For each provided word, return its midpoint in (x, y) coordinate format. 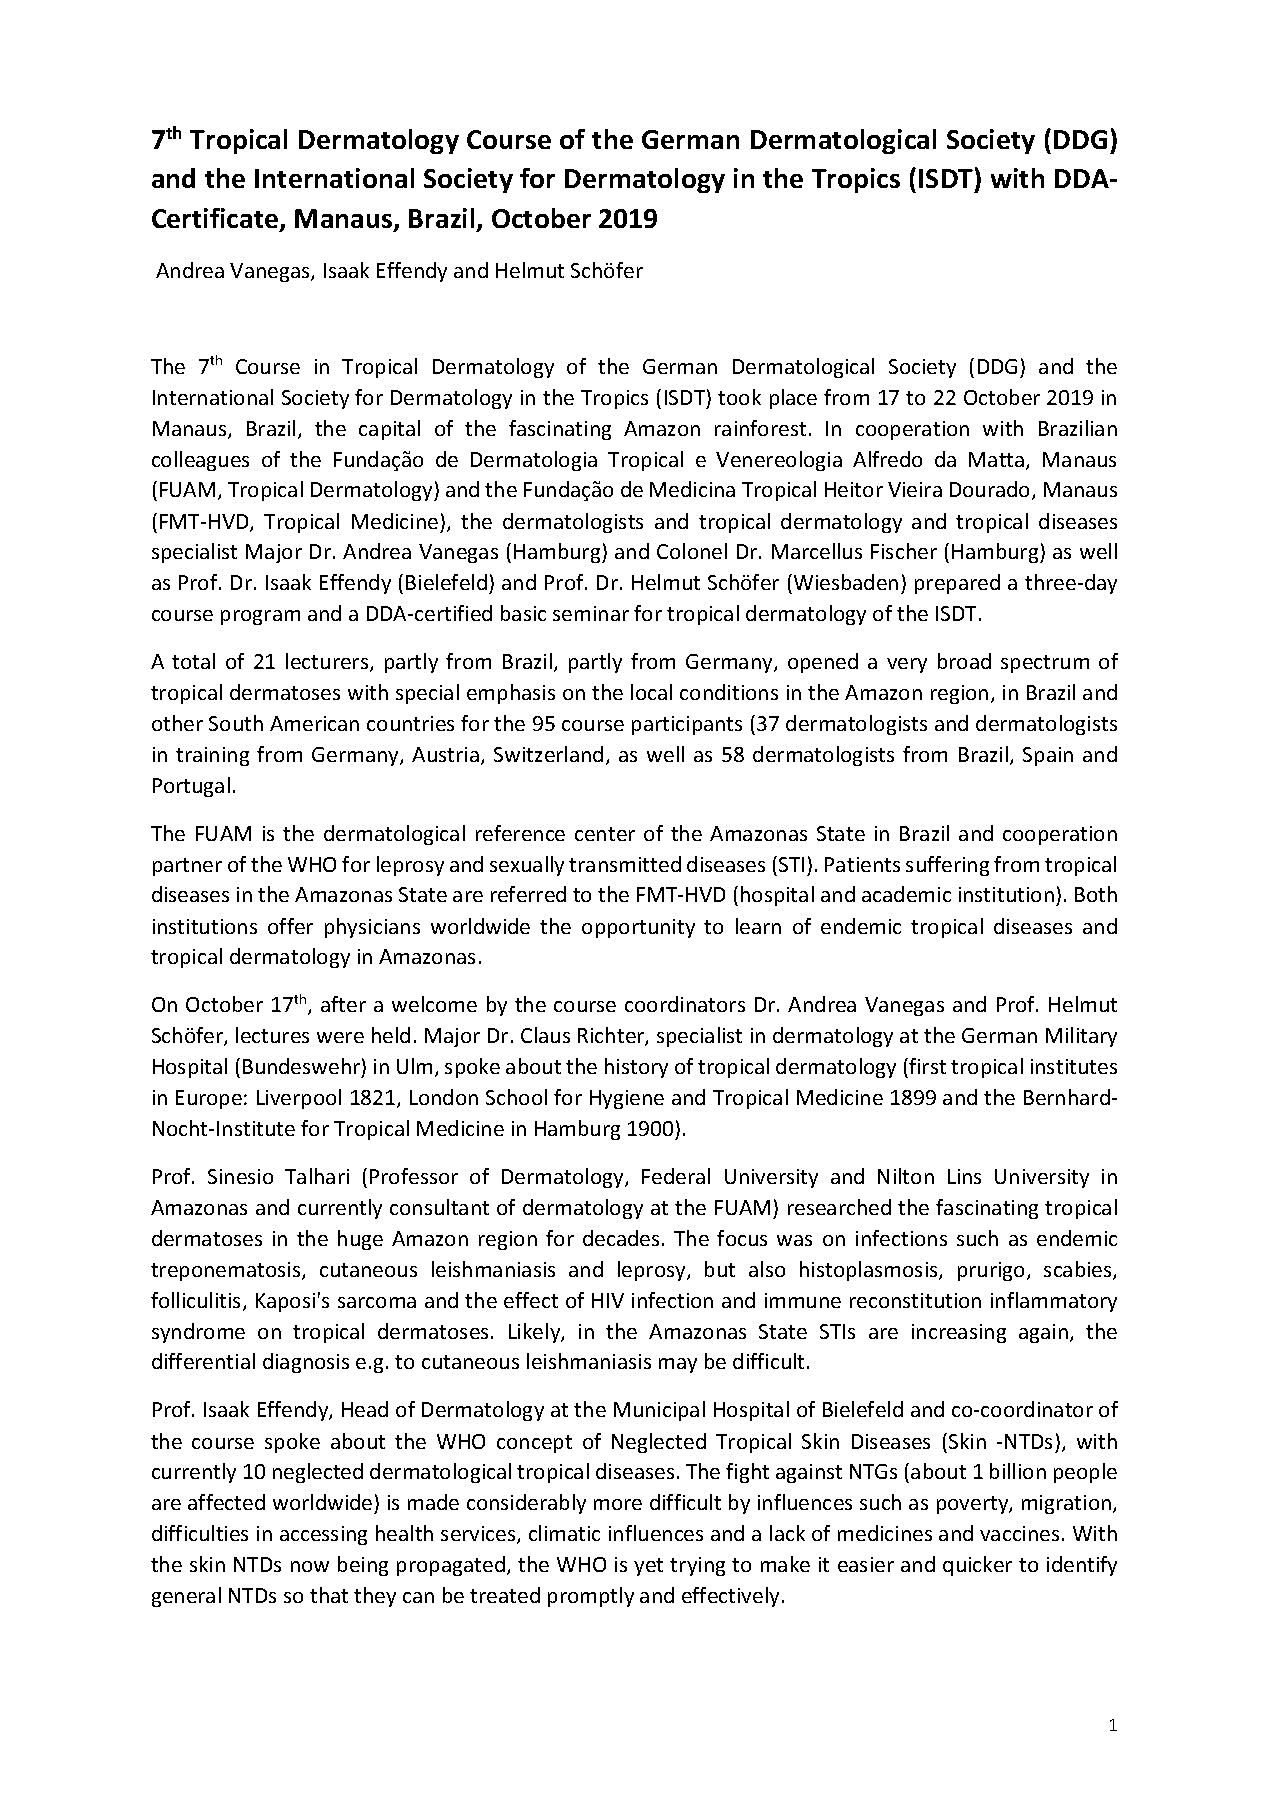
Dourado (991, 490)
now (310, 1566)
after (343, 1004)
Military (1081, 1037)
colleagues (200, 461)
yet (648, 1567)
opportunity (638, 928)
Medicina (692, 489)
